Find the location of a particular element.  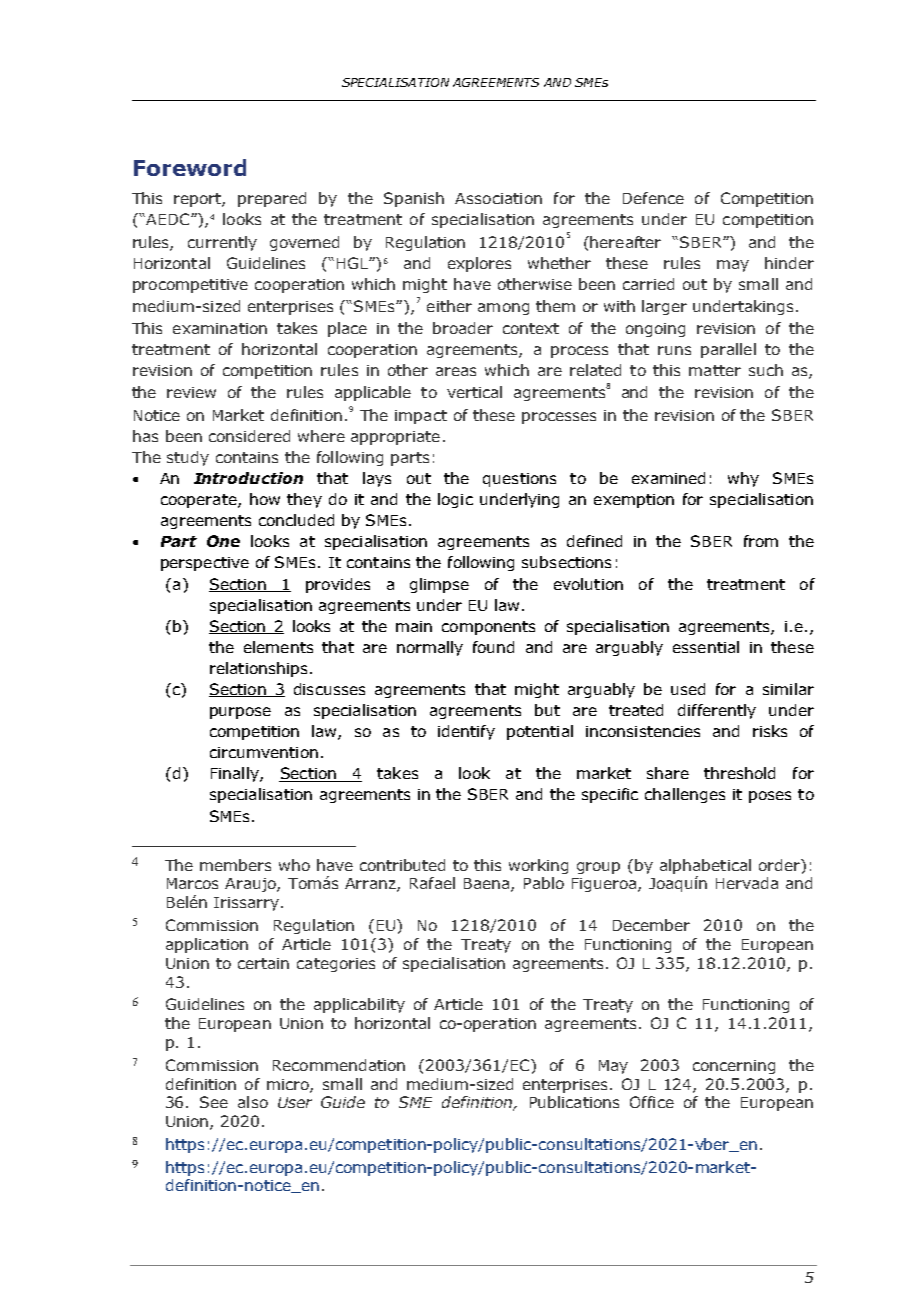

essential is located at coordinates (706, 647).
